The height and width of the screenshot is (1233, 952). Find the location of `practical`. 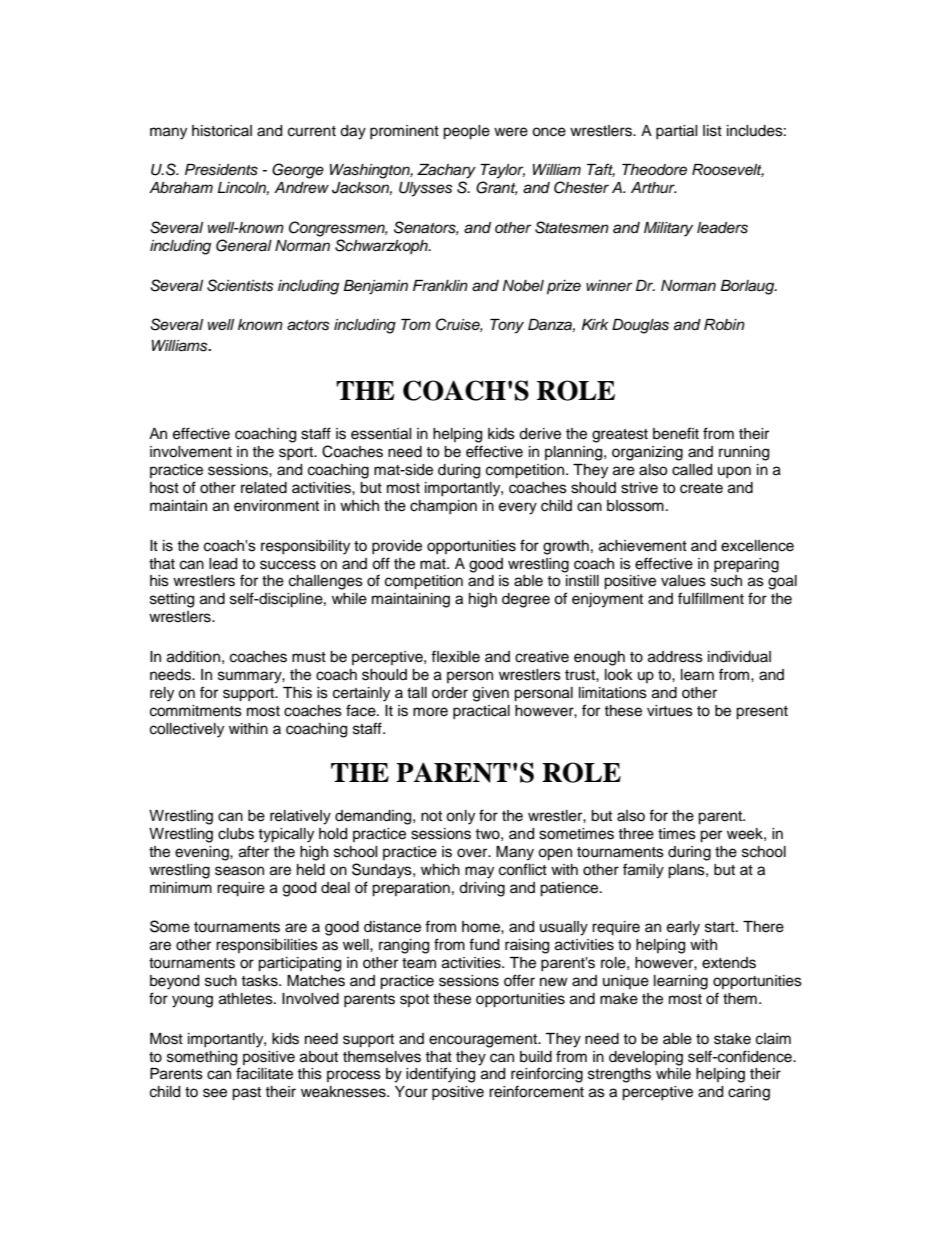

practical is located at coordinates (481, 712).
